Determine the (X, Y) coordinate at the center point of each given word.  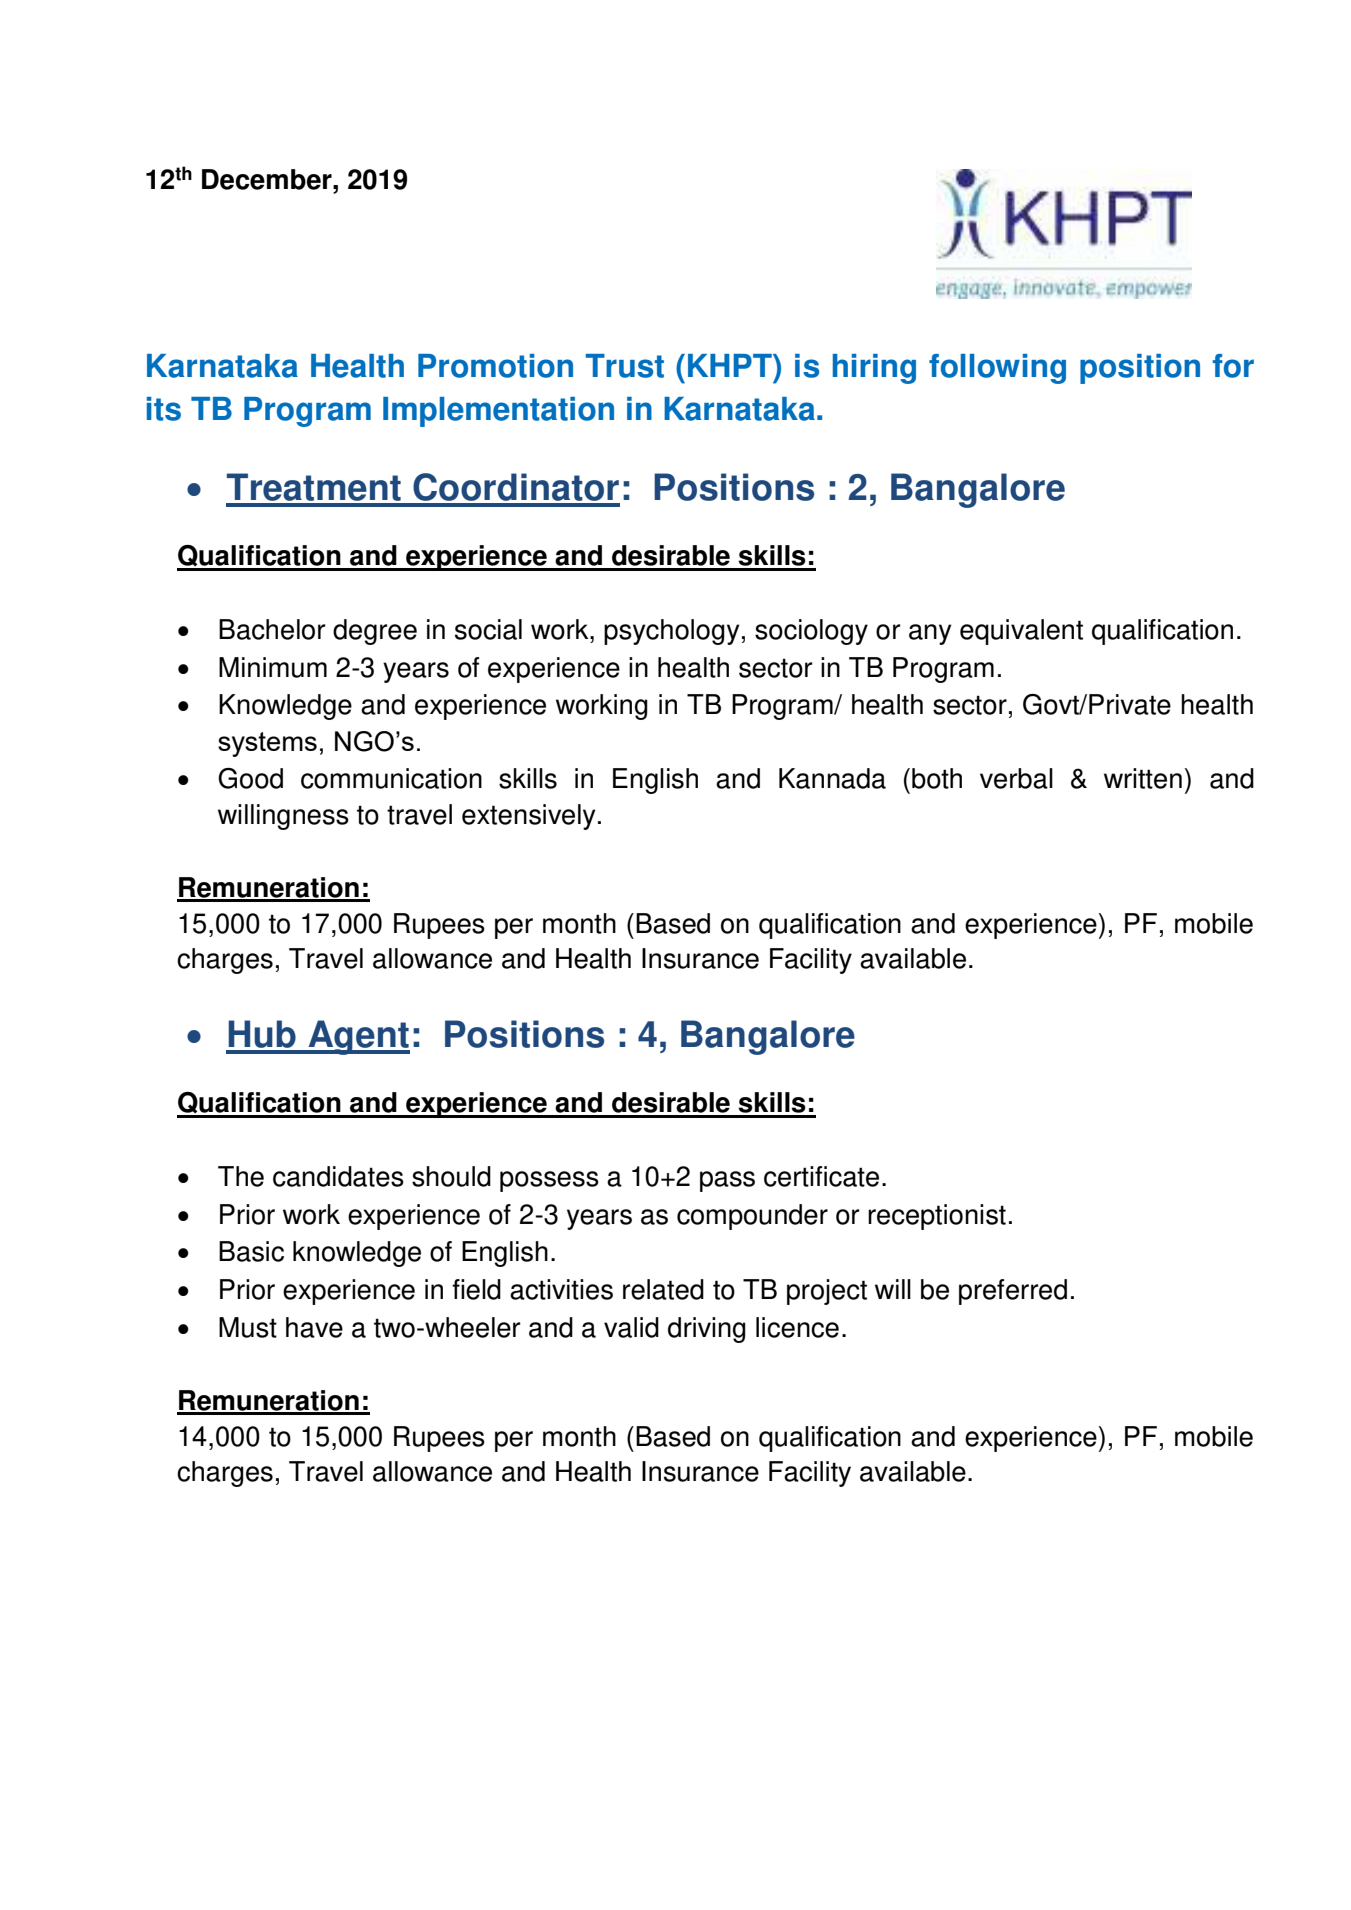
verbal (1016, 778)
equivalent (1021, 632)
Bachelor (272, 629)
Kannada (832, 778)
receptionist (937, 1217)
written (1143, 778)
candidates (338, 1176)
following (997, 369)
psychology (672, 632)
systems (267, 744)
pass (727, 1181)
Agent (358, 1037)
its (164, 409)
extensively (529, 817)
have (314, 1327)
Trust (625, 366)
